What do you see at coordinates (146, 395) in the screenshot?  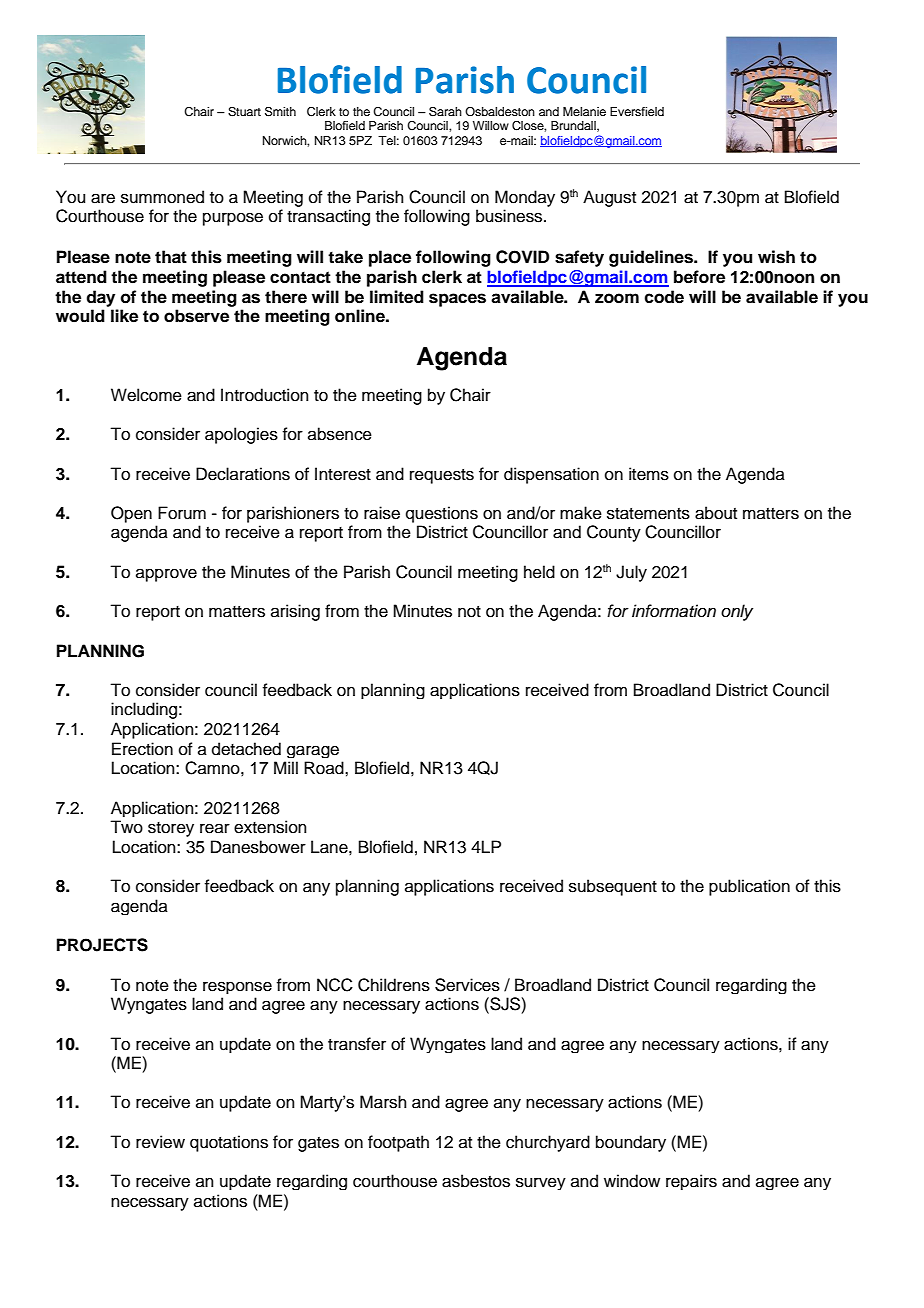 I see `Welcome` at bounding box center [146, 395].
